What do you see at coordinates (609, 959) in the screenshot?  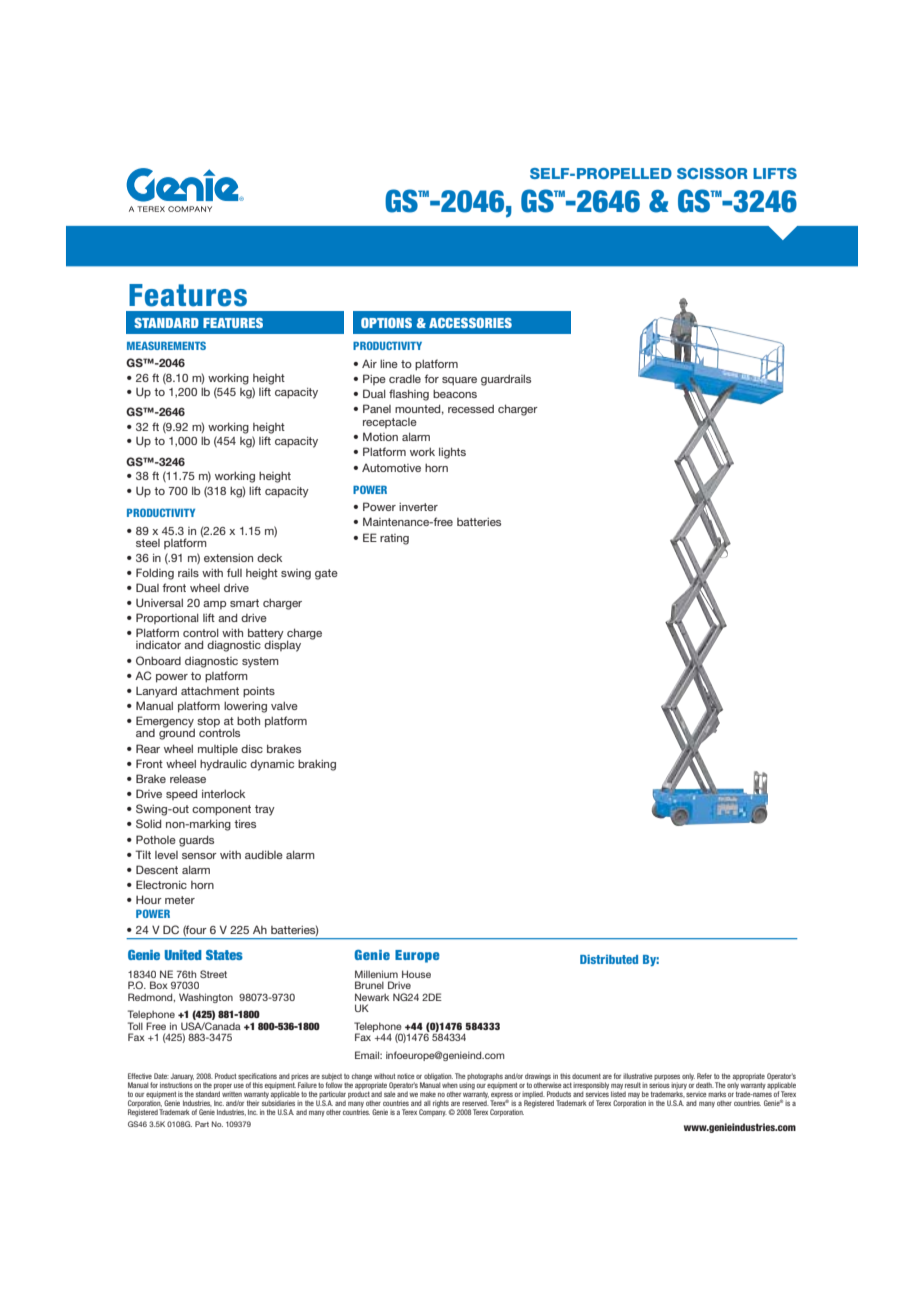 I see `Distributed` at bounding box center [609, 959].
